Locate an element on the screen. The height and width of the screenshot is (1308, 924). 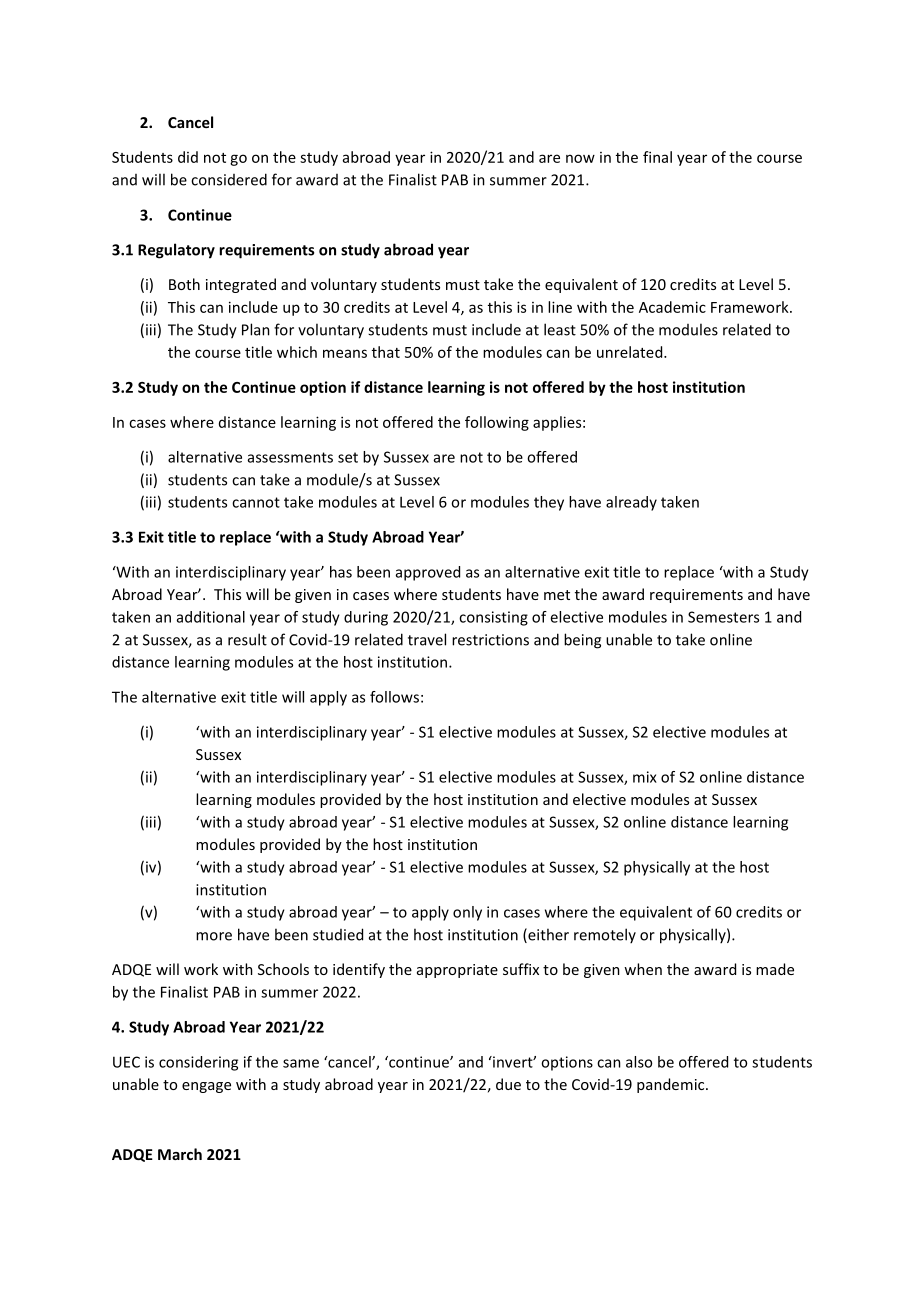
Academic is located at coordinates (672, 307).
